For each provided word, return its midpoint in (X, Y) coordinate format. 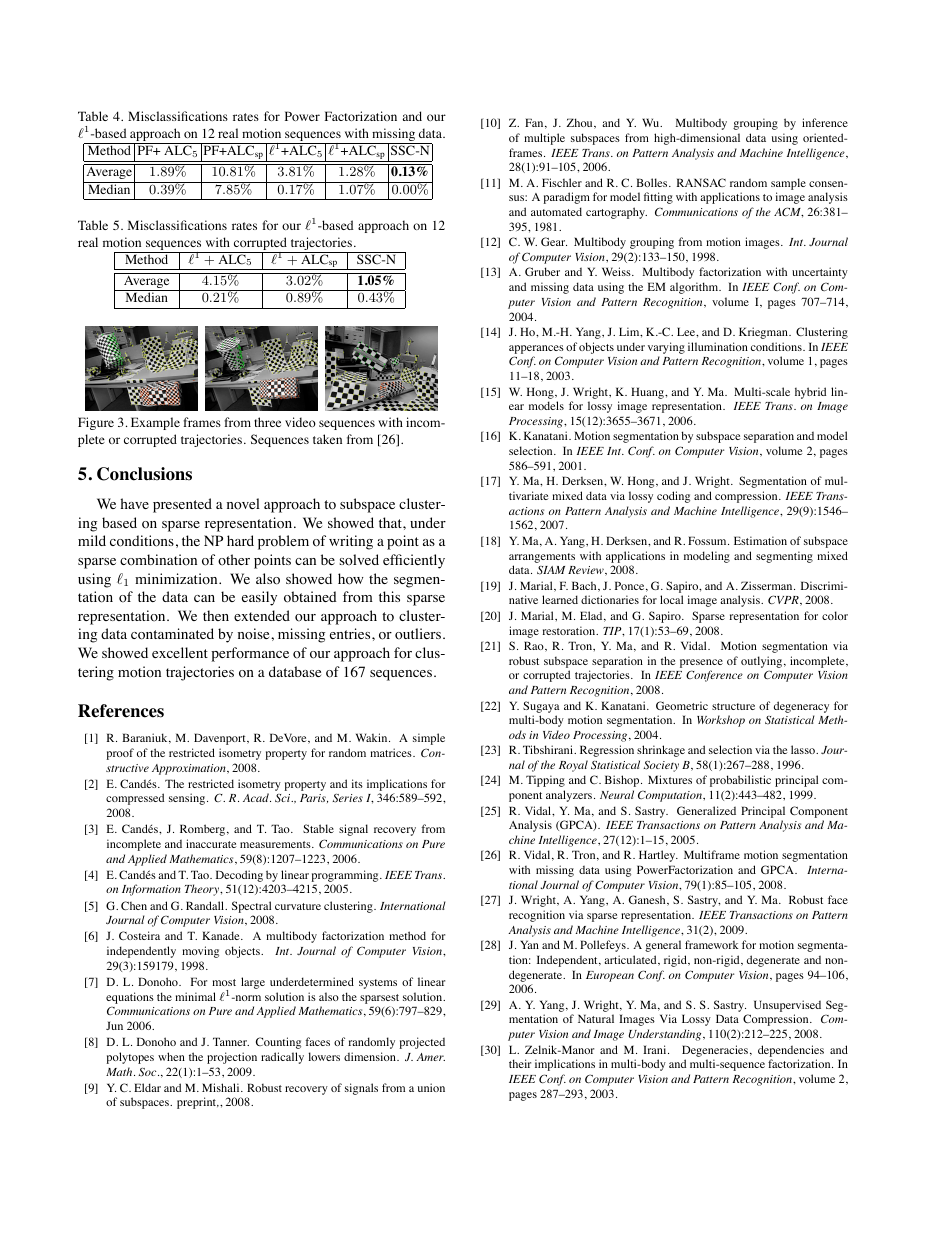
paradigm (566, 198)
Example (155, 423)
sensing (188, 799)
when (171, 1056)
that (391, 522)
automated (556, 211)
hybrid (810, 393)
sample (788, 184)
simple (429, 739)
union (431, 1087)
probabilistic (740, 781)
